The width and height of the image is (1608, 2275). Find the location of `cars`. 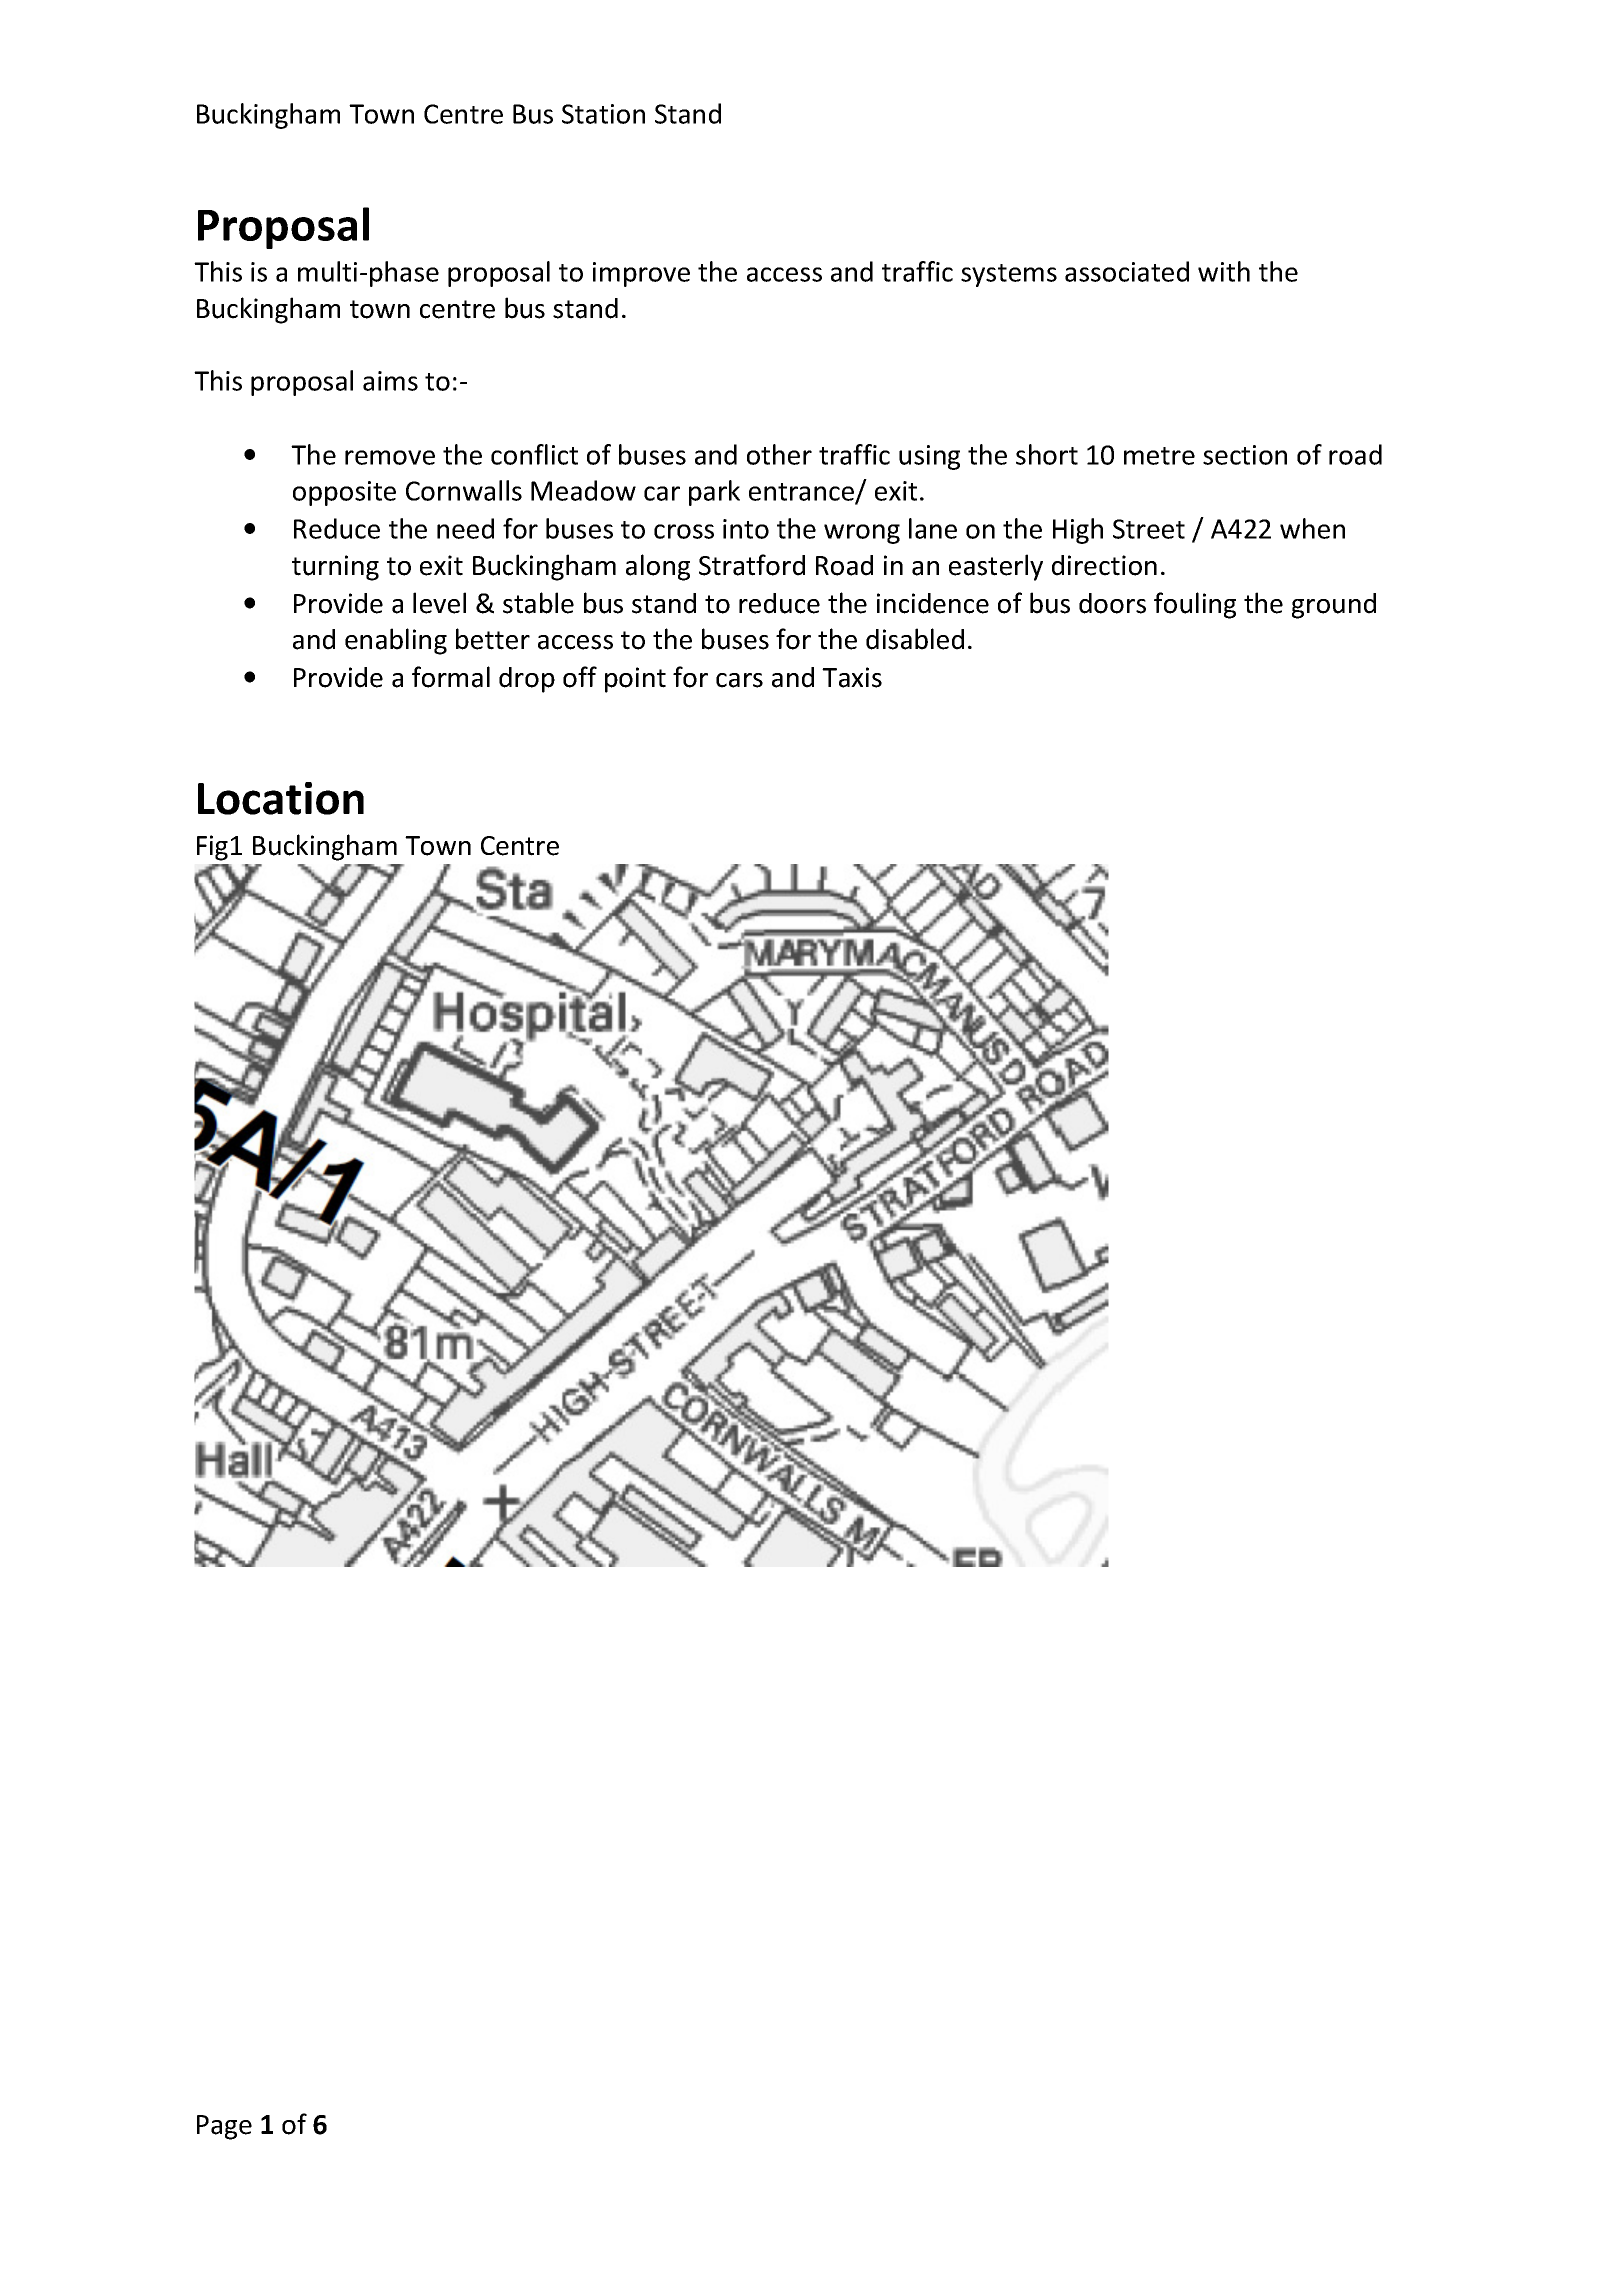

cars is located at coordinates (739, 680).
